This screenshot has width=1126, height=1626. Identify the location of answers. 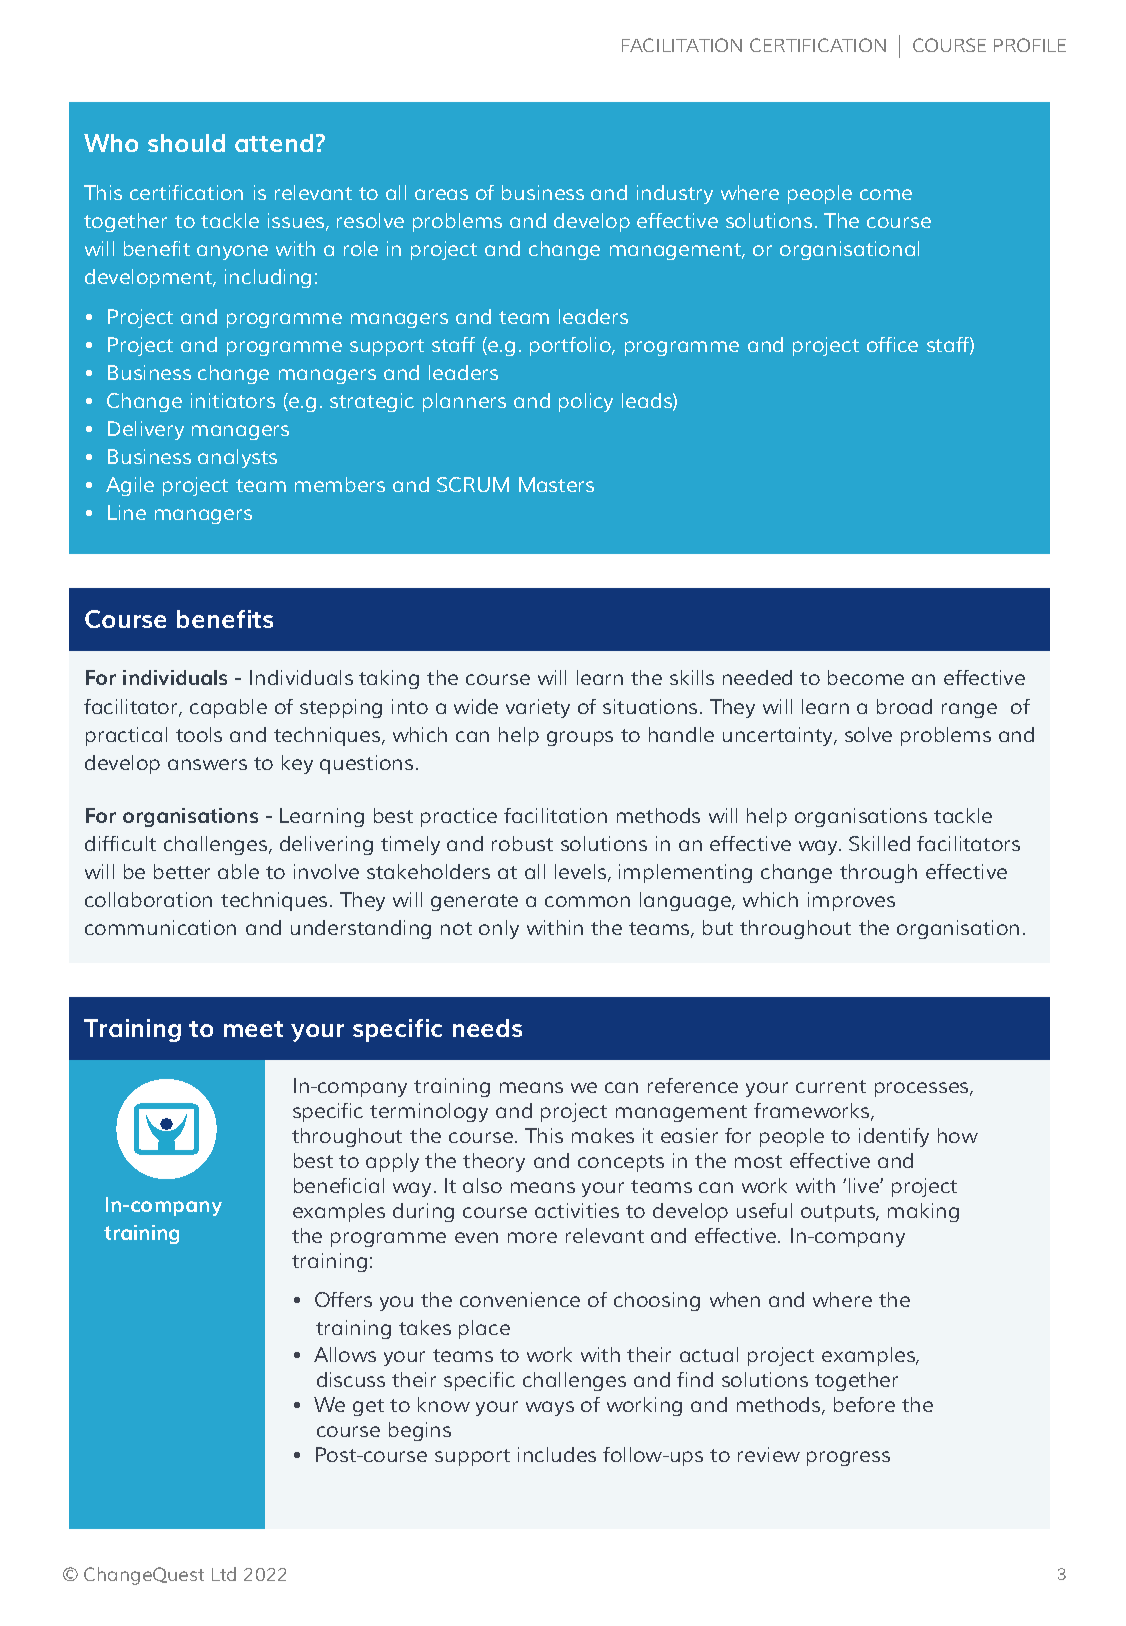
(207, 764).
